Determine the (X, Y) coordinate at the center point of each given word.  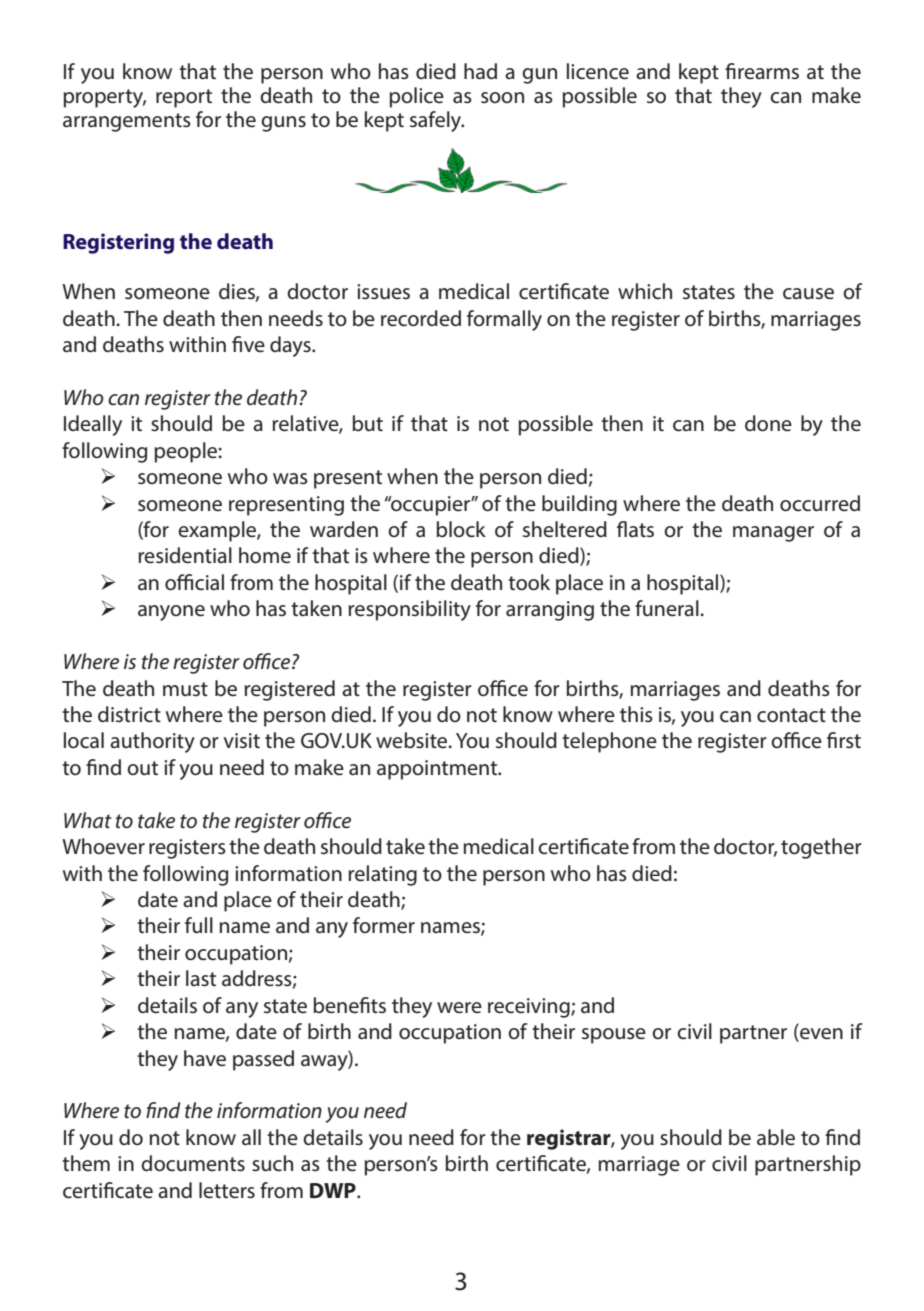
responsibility (409, 610)
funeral (668, 608)
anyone (171, 613)
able (776, 1137)
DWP (334, 1190)
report (184, 98)
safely (437, 121)
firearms (762, 71)
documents (193, 1163)
